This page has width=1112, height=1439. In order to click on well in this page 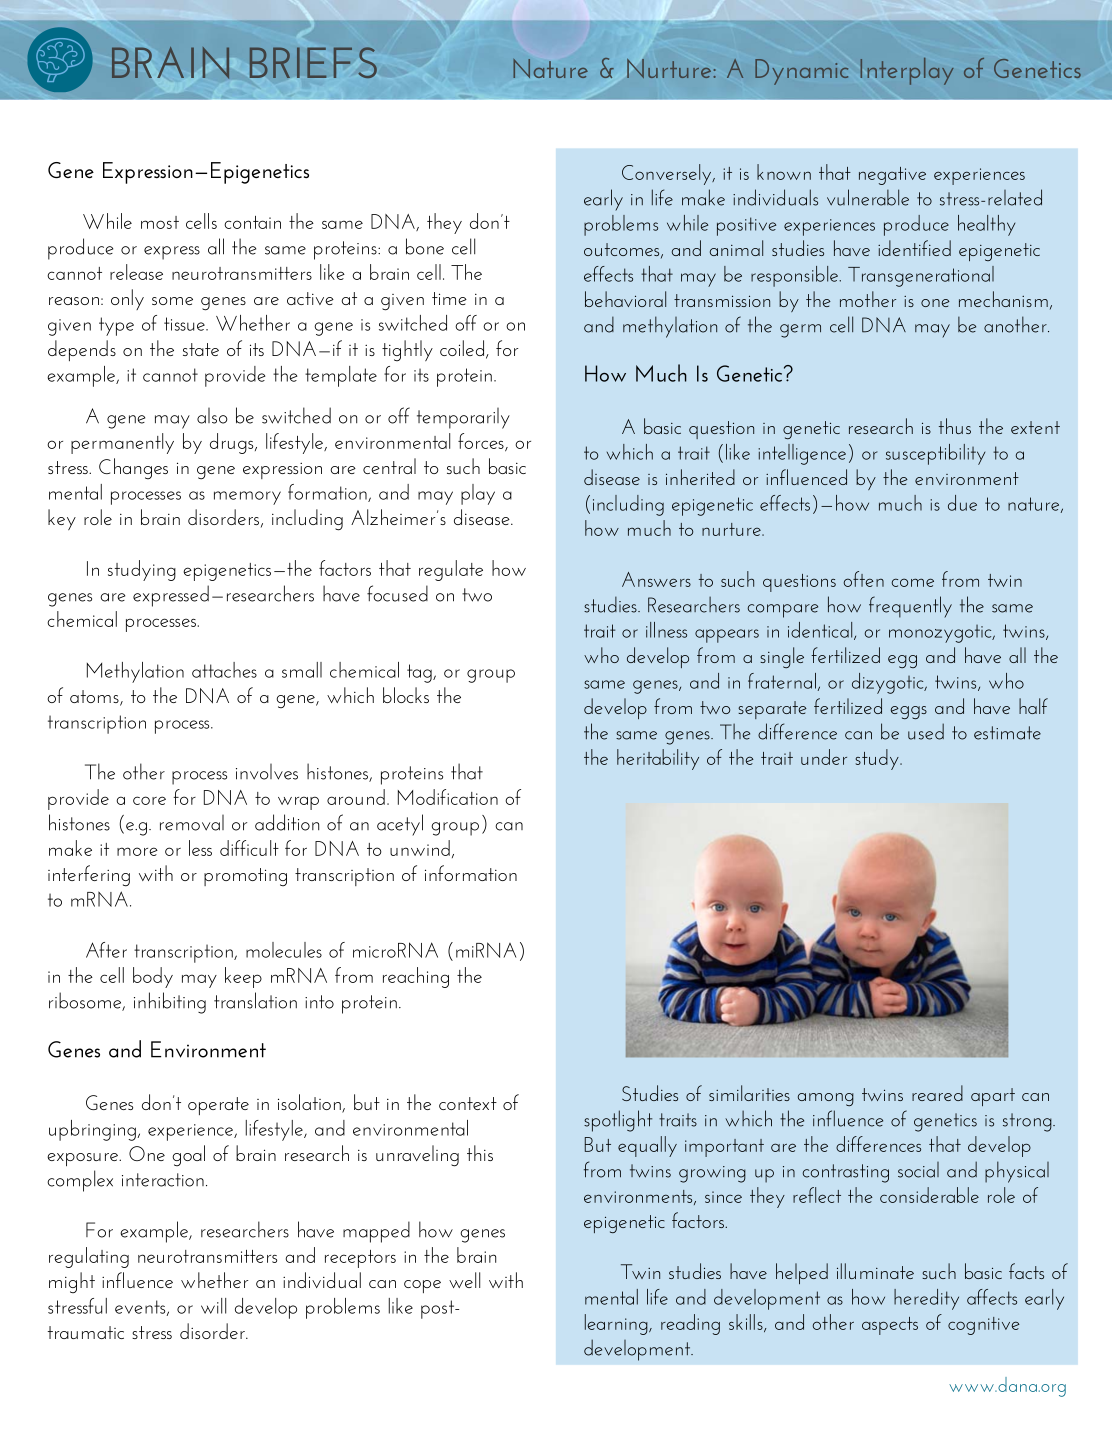, I will do `click(464, 1280)`.
